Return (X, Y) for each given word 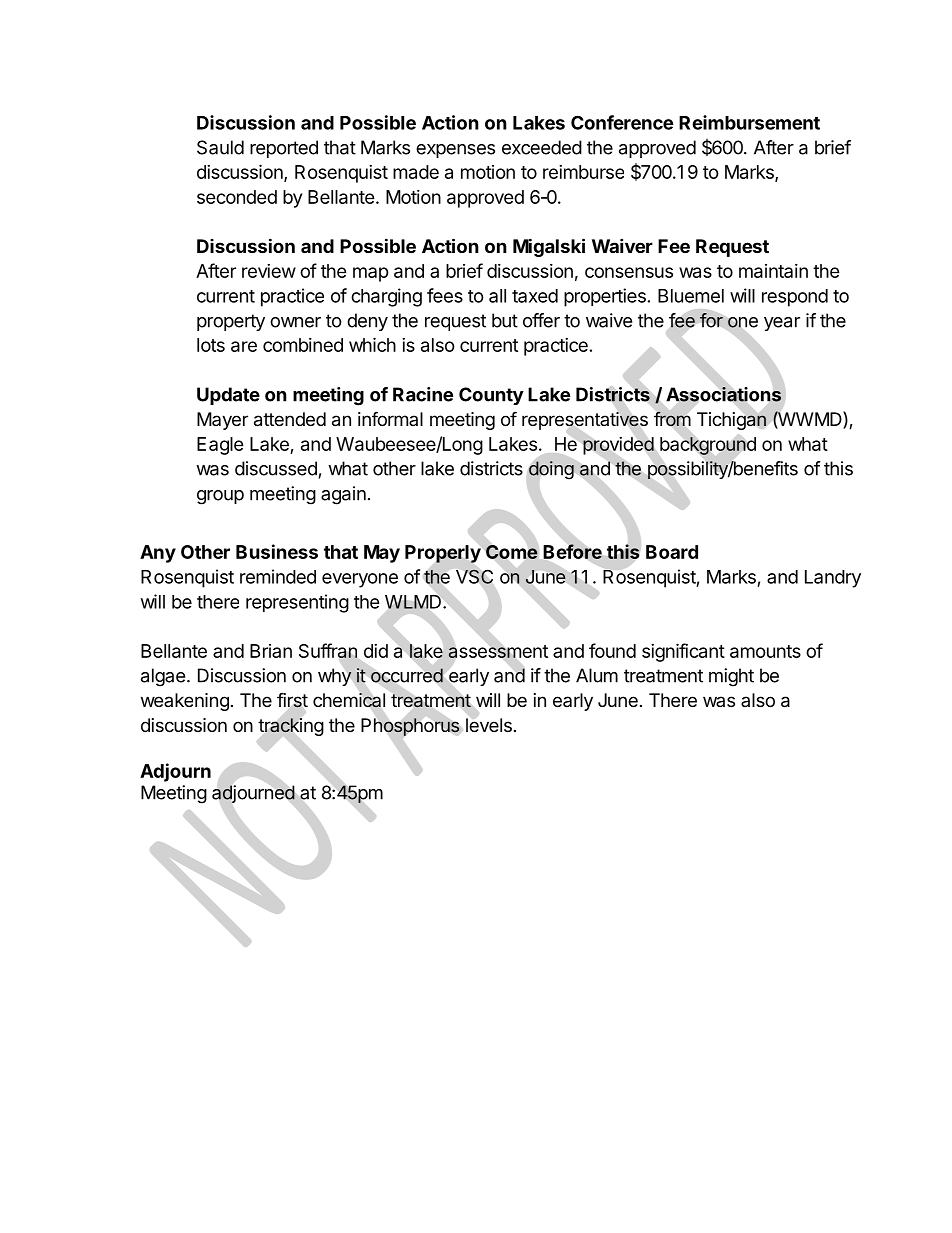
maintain (773, 271)
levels (489, 725)
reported (284, 149)
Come (512, 552)
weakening (185, 702)
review (269, 271)
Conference (622, 122)
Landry (833, 579)
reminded (278, 576)
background (708, 446)
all (497, 296)
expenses (455, 151)
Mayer (222, 421)
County (491, 396)
